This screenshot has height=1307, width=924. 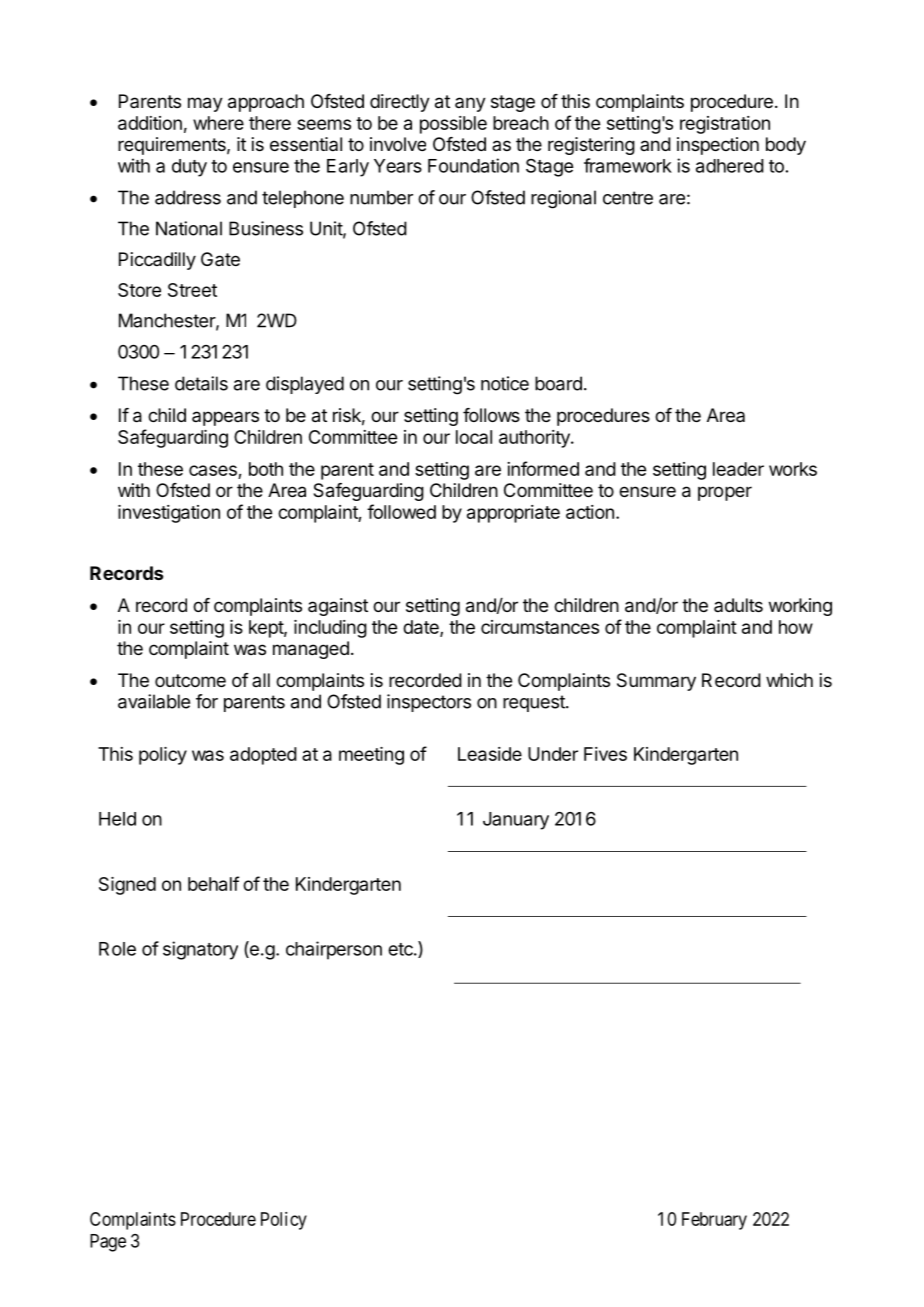 What do you see at coordinates (429, 703) in the screenshot?
I see `inspectors` at bounding box center [429, 703].
